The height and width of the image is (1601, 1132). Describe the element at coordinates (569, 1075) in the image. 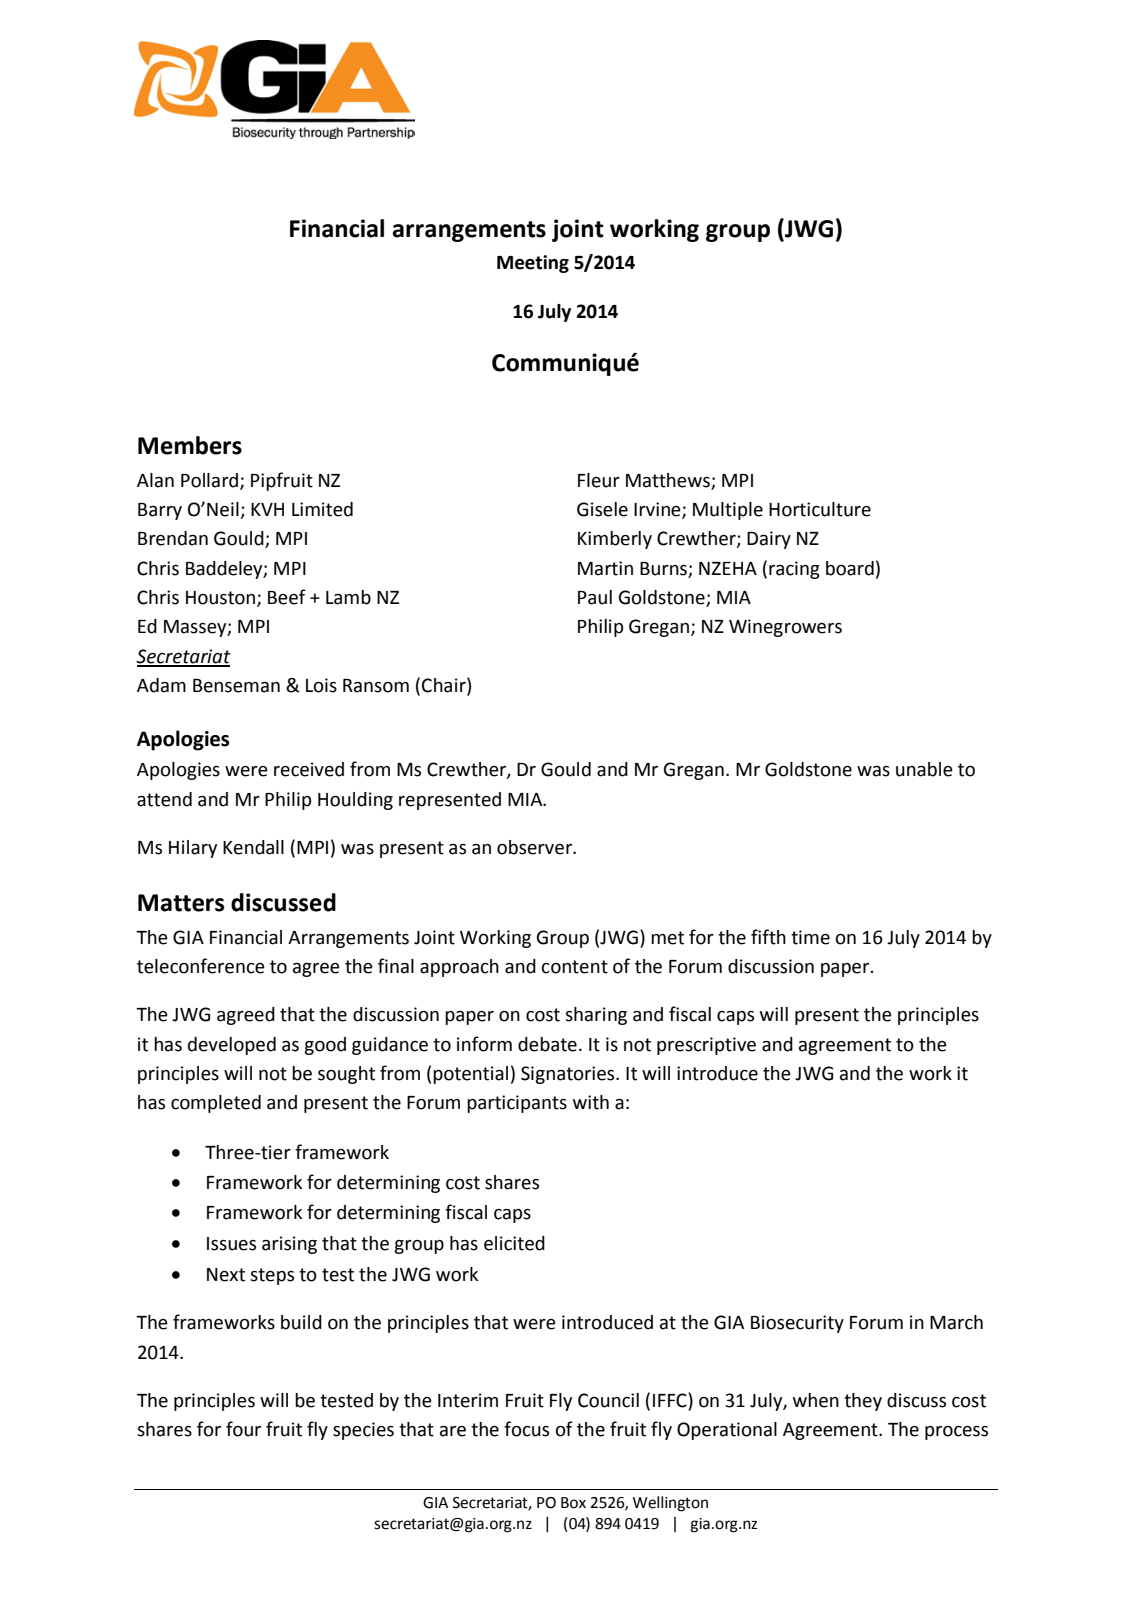

I see `Signatories` at that location.
